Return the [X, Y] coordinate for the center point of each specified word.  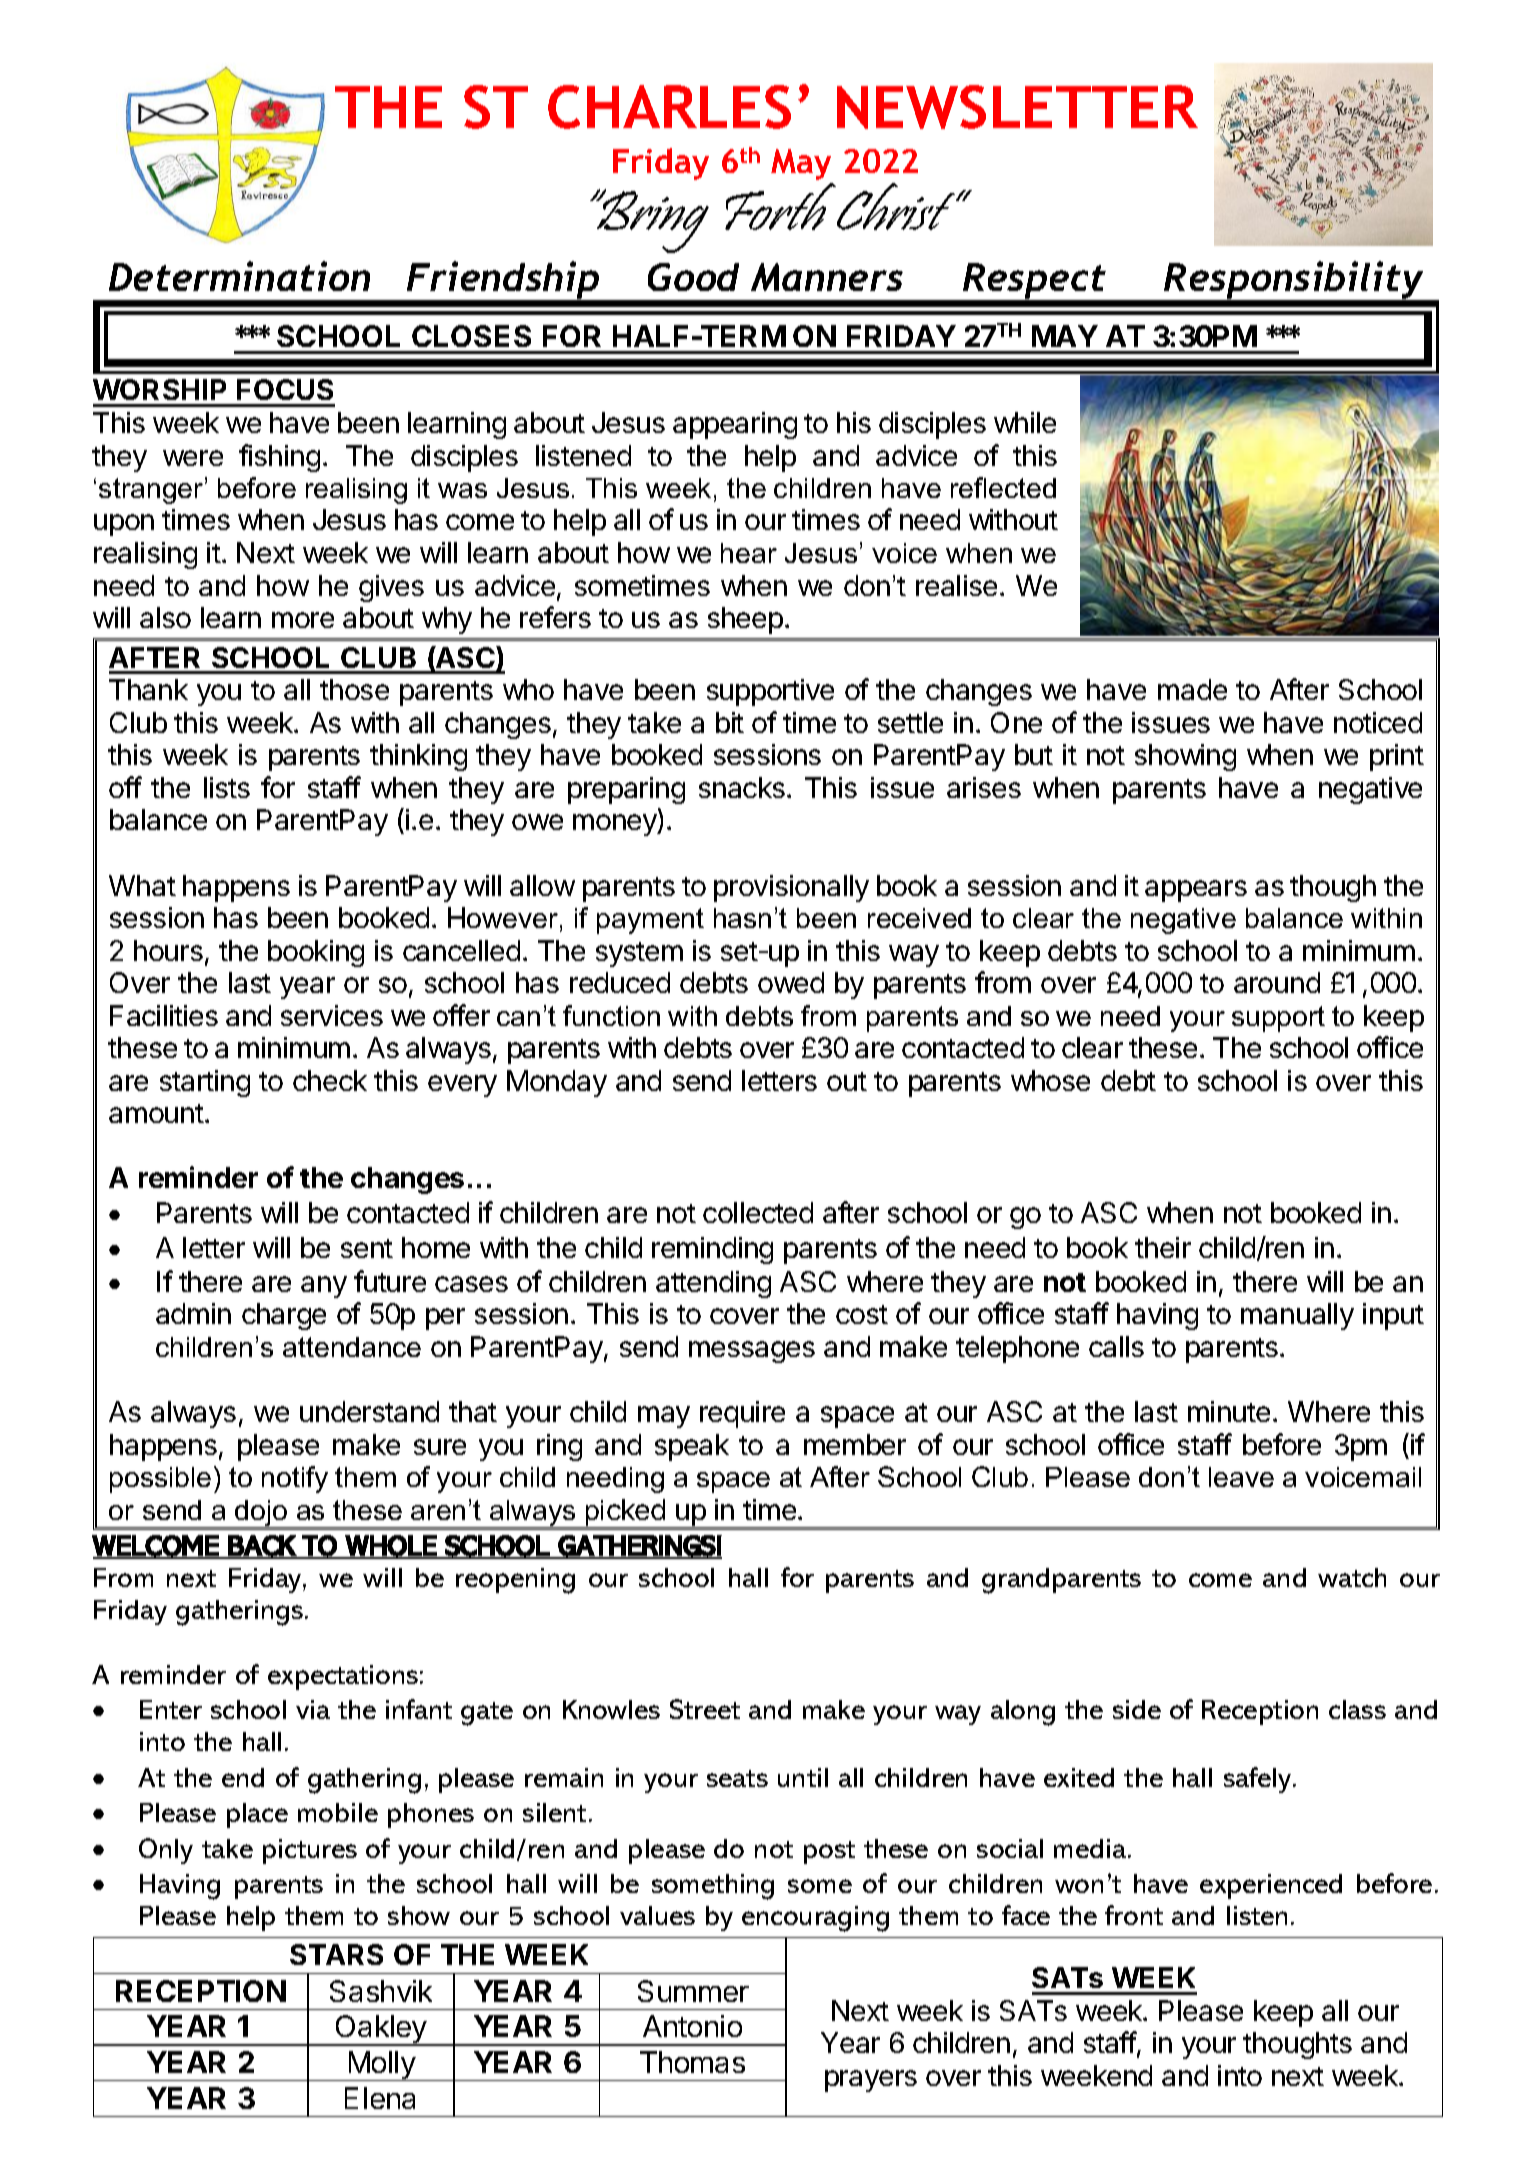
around [1277, 982]
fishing [279, 458]
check [330, 1080]
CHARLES [669, 107]
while [1025, 422]
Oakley [381, 2030]
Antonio [692, 2026]
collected [758, 1212]
